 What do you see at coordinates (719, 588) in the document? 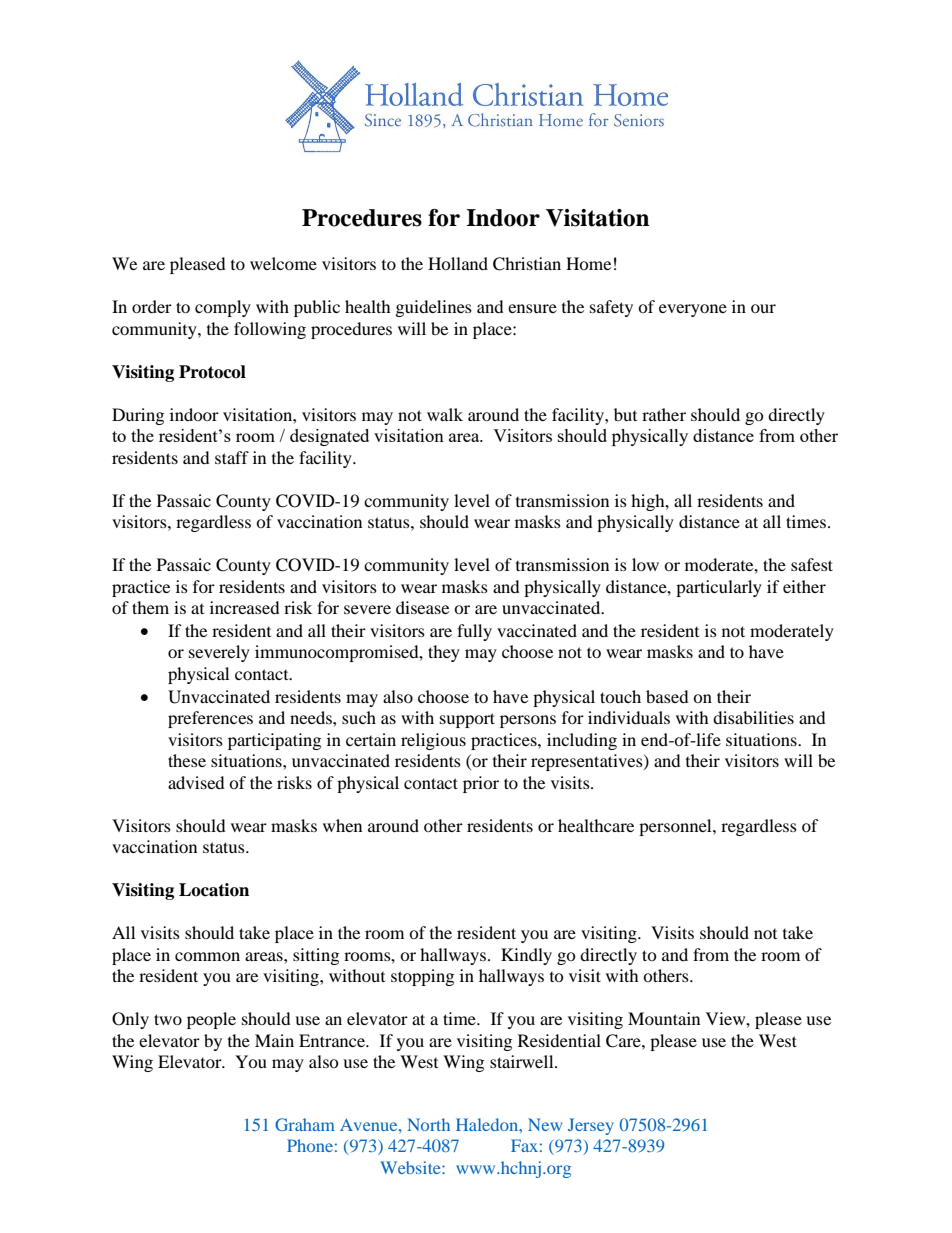
I see `particularly` at bounding box center [719, 588].
